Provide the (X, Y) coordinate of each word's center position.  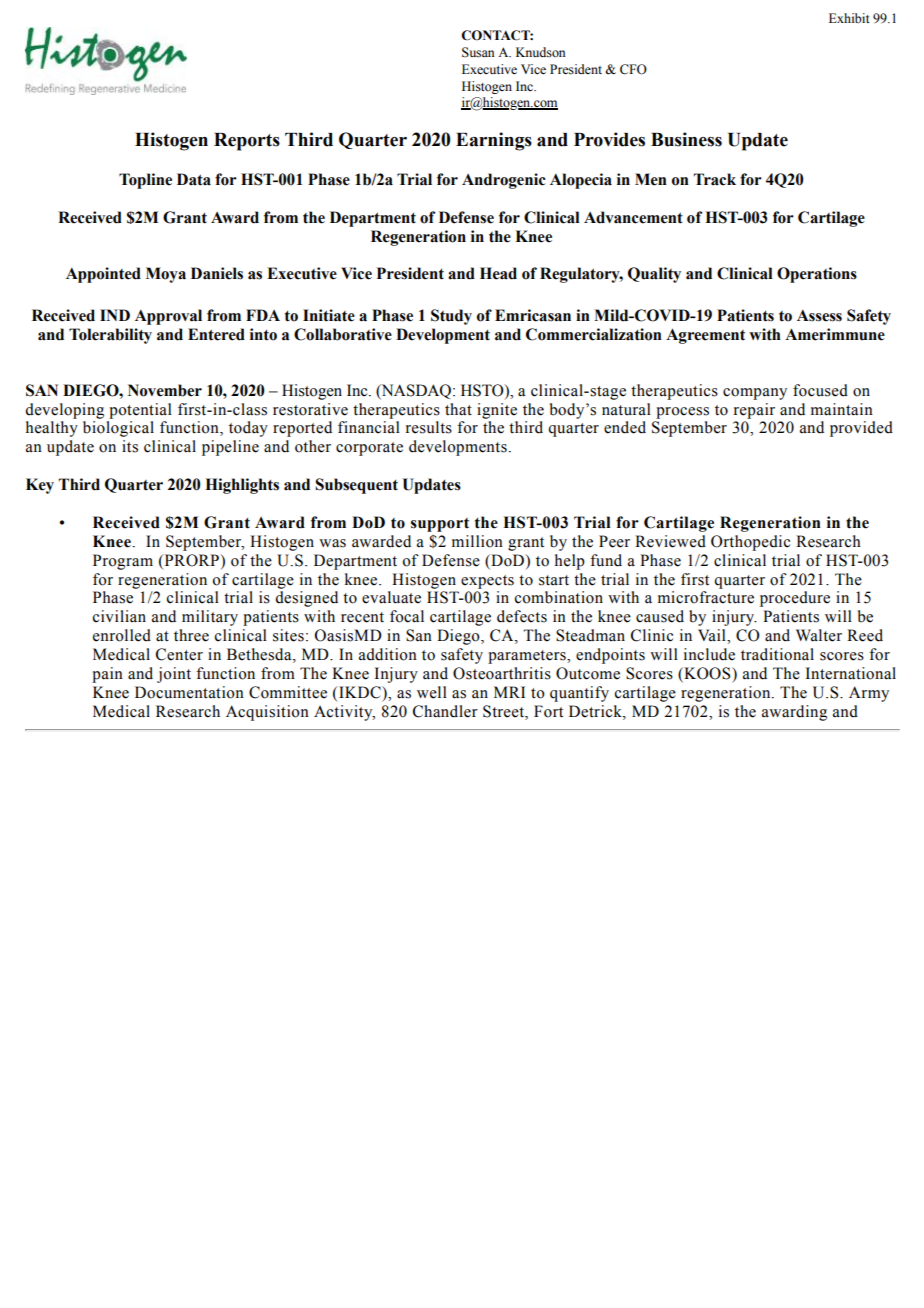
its (130, 446)
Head (498, 273)
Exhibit (849, 18)
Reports (247, 142)
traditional (777, 654)
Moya (166, 275)
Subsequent (356, 486)
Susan (478, 52)
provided (861, 429)
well (432, 692)
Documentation (189, 692)
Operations (817, 275)
